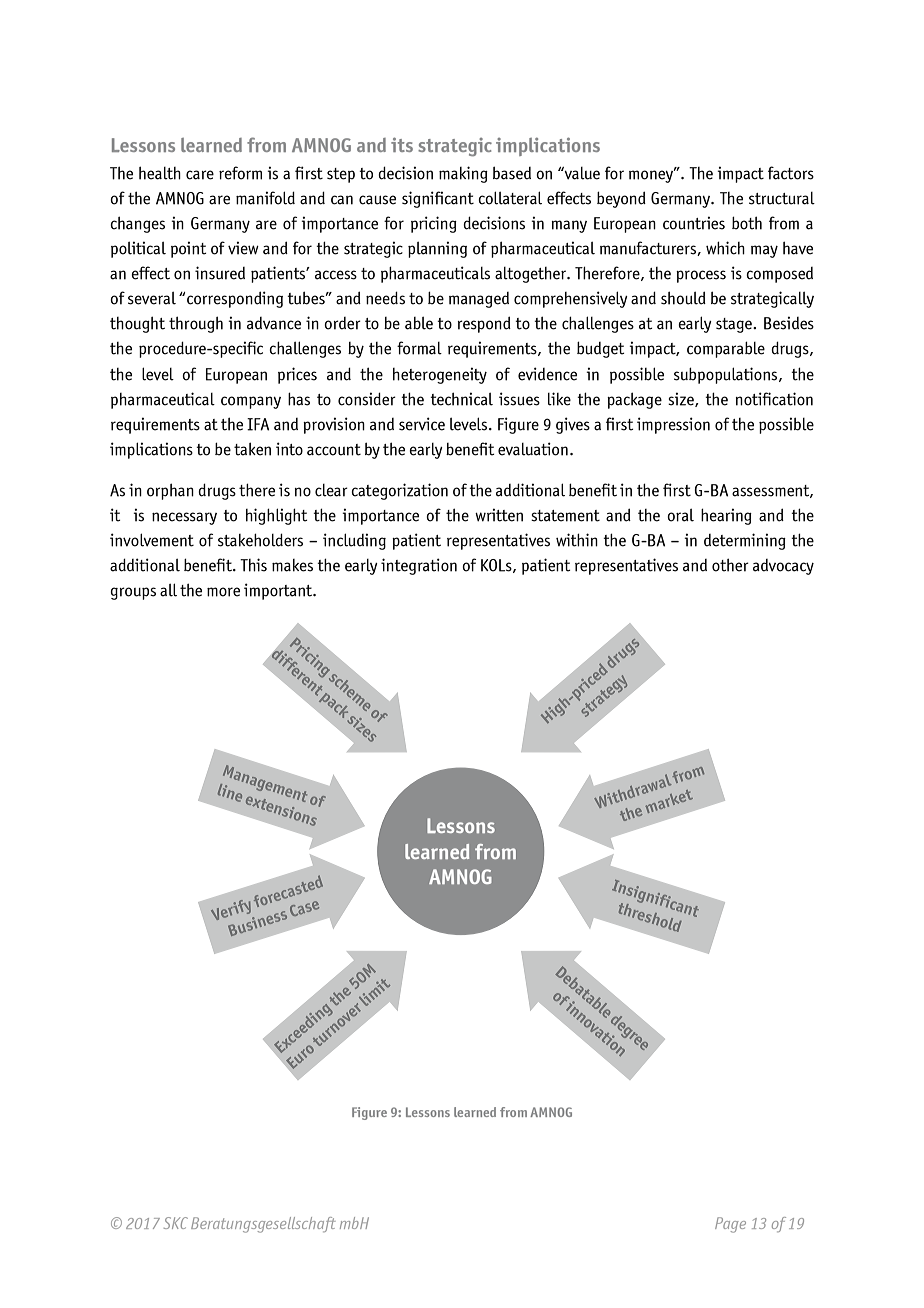 The height and width of the screenshot is (1308, 924). Describe the element at coordinates (730, 565) in the screenshot. I see `other` at that location.
